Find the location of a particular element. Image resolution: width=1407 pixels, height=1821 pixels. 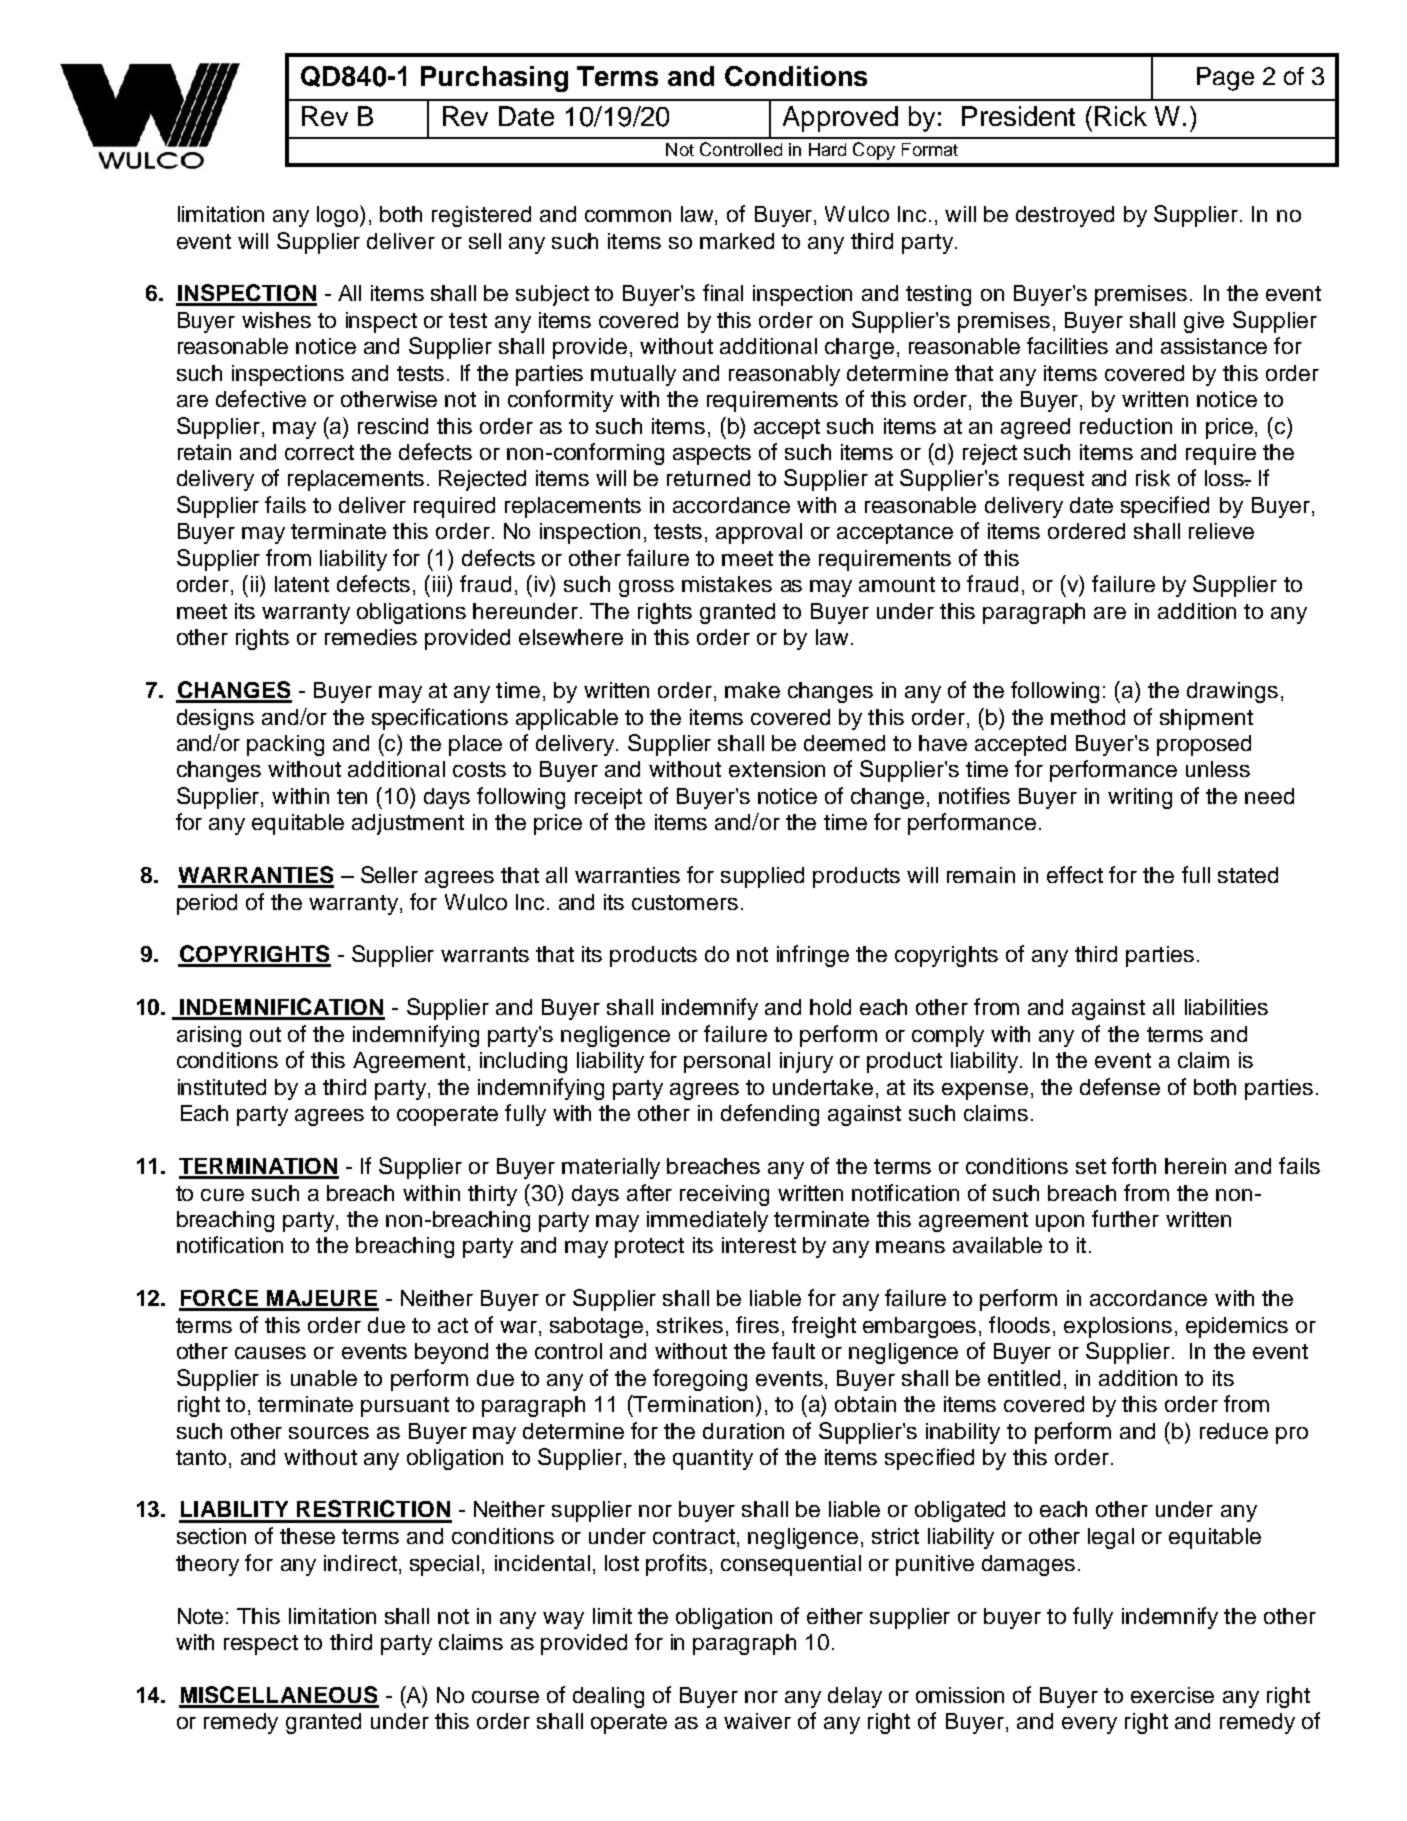

unable is located at coordinates (324, 1378).
